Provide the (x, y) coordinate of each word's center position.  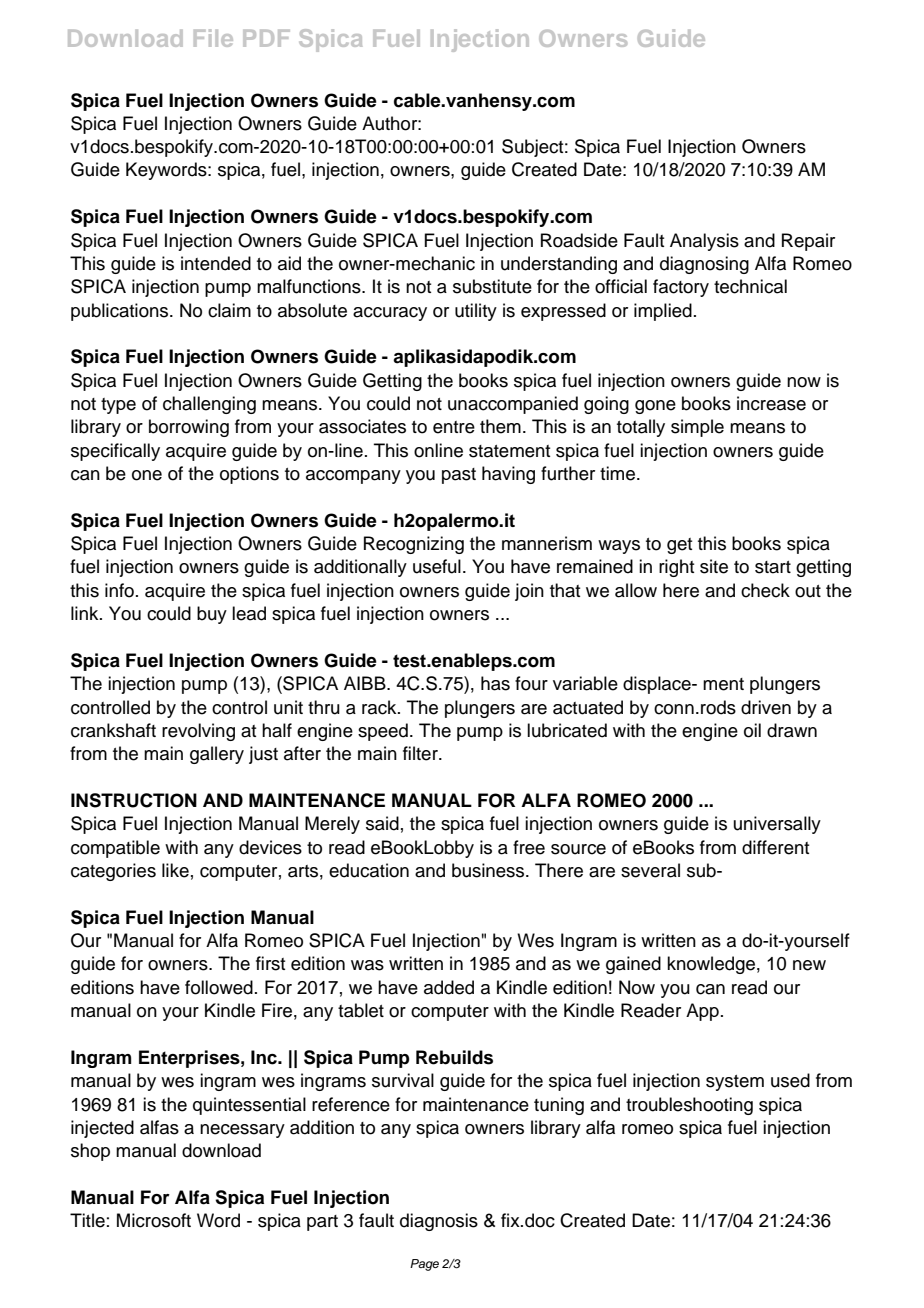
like (175, 870)
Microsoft (154, 1220)
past (459, 476)
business (489, 870)
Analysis (704, 242)
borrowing (189, 428)
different (775, 847)
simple (697, 428)
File (213, 38)
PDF (266, 38)
